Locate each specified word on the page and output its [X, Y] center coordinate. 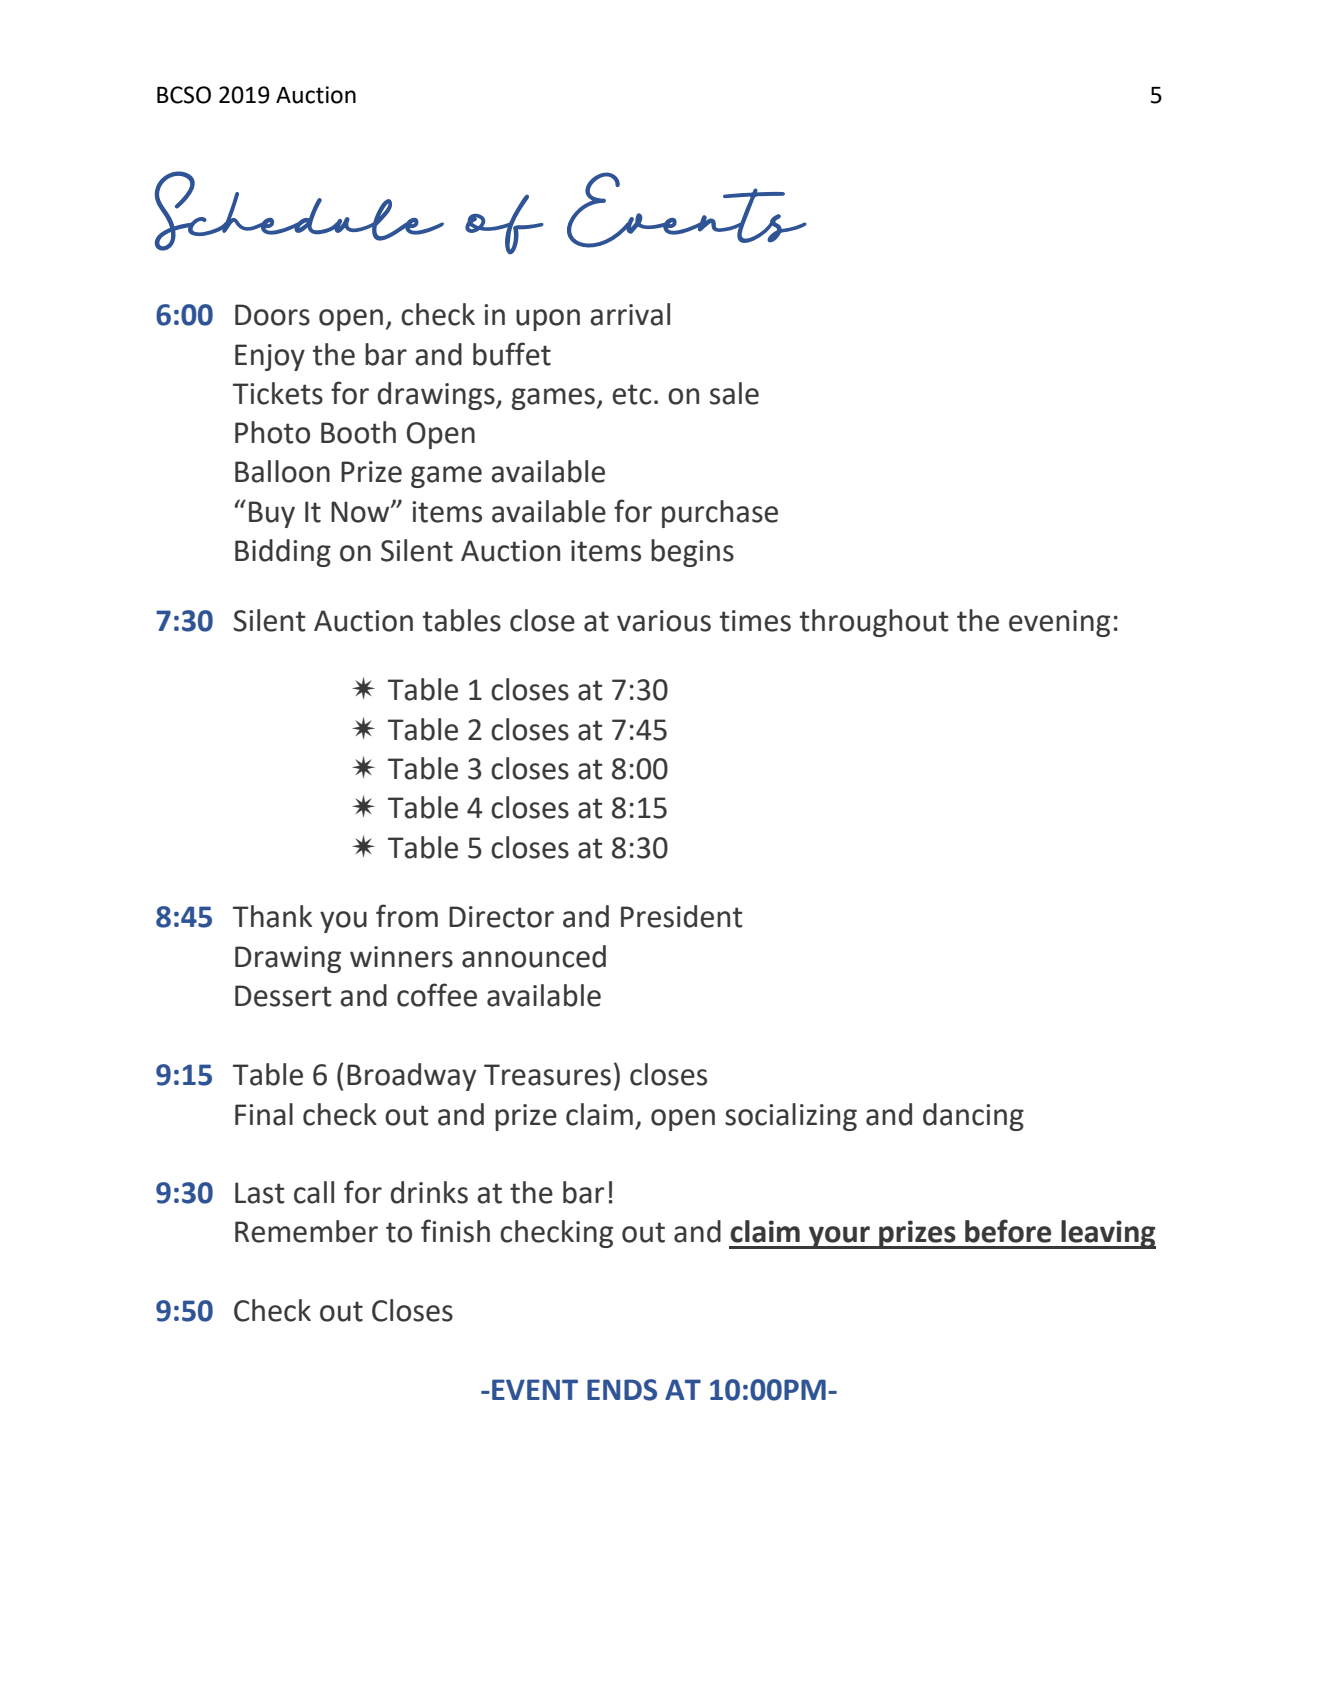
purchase [720, 514]
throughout [874, 623]
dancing [973, 1117]
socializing [791, 1117]
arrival [630, 314]
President [682, 916]
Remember [306, 1231]
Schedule [299, 211]
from [407, 916]
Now [361, 512]
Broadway [411, 1077]
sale [734, 393]
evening [1059, 623]
